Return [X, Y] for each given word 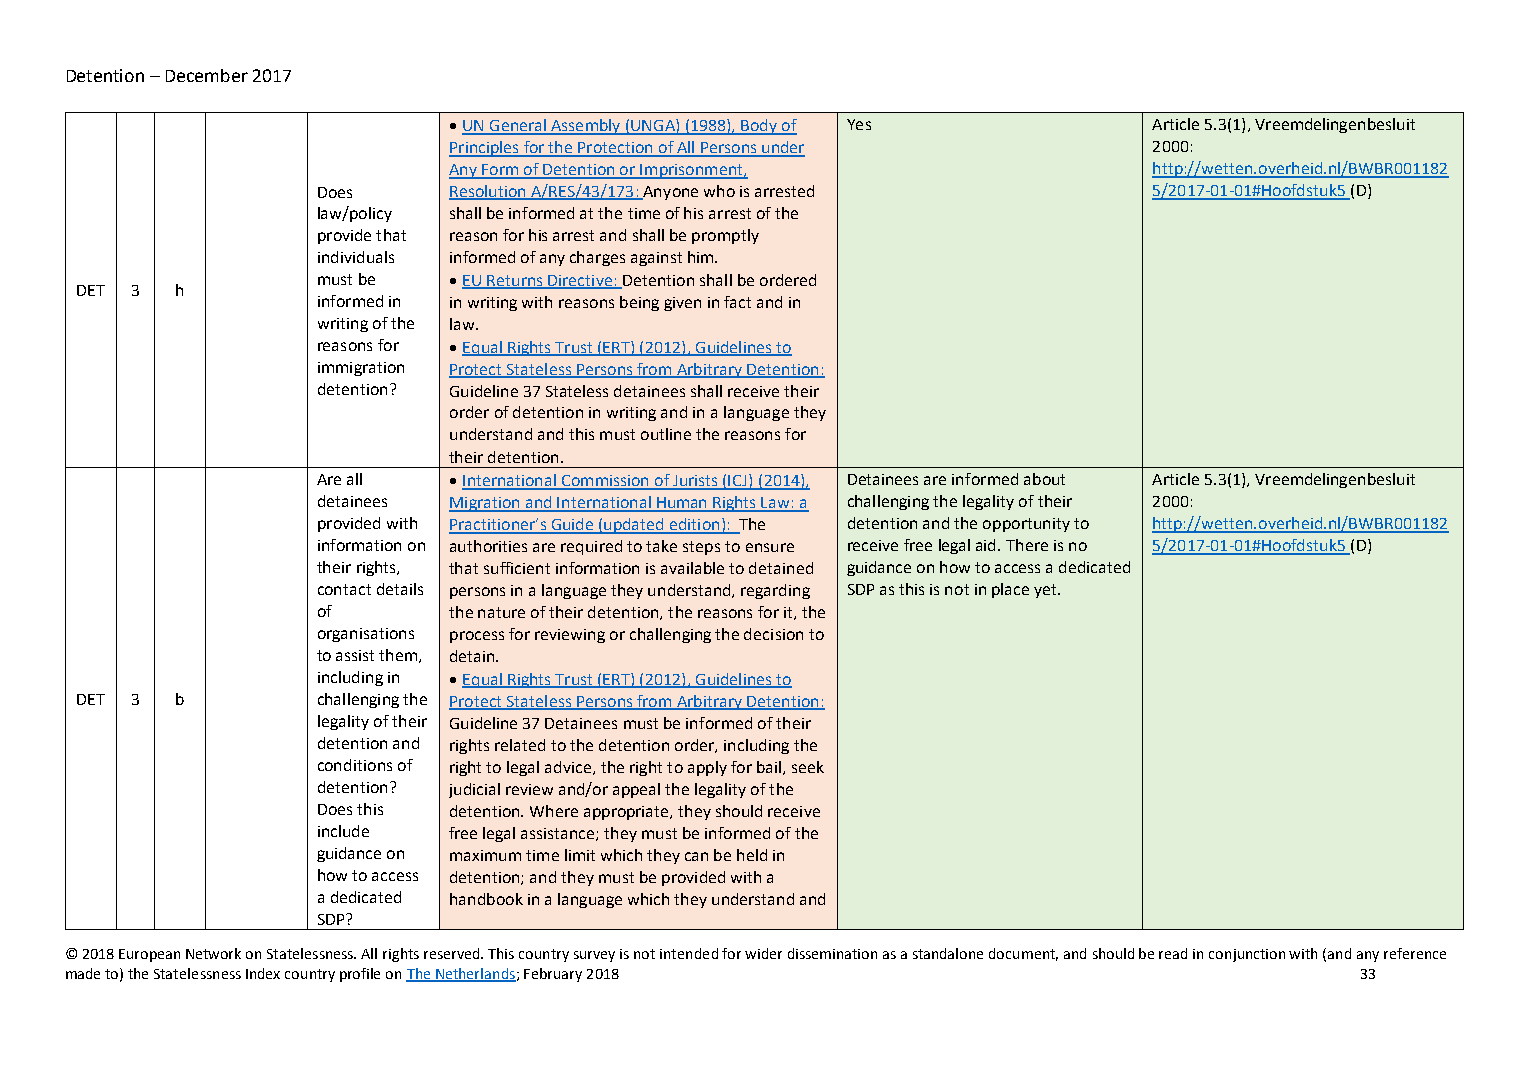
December [207, 75]
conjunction [1247, 955]
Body [759, 127]
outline [666, 434]
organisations [366, 635]
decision [773, 634]
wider [763, 953]
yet [1047, 591]
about [1044, 479]
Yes [859, 124]
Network [213, 953]
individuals [356, 257]
